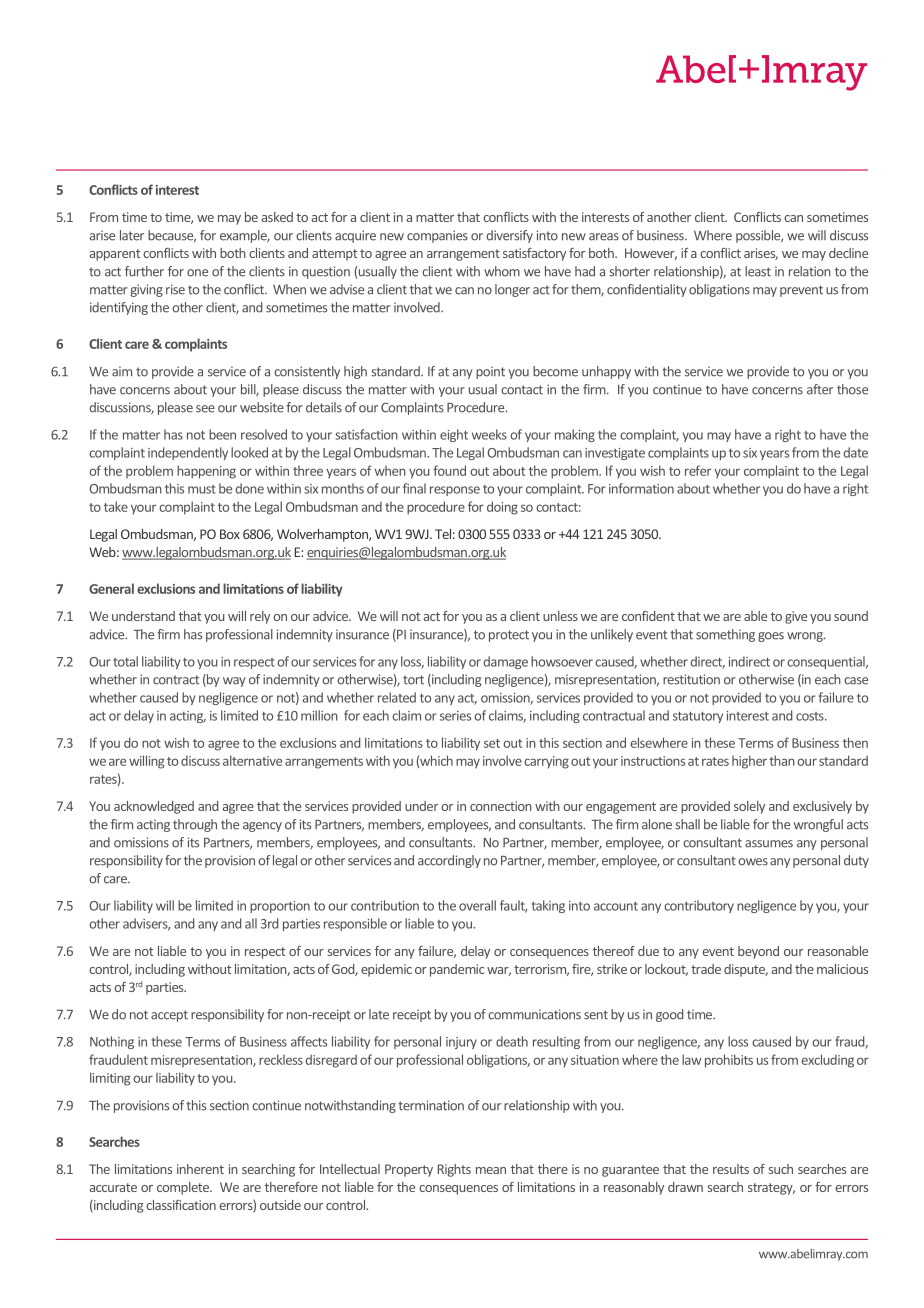 The width and height of the image is (924, 1308). I want to click on diversify, so click(510, 236).
